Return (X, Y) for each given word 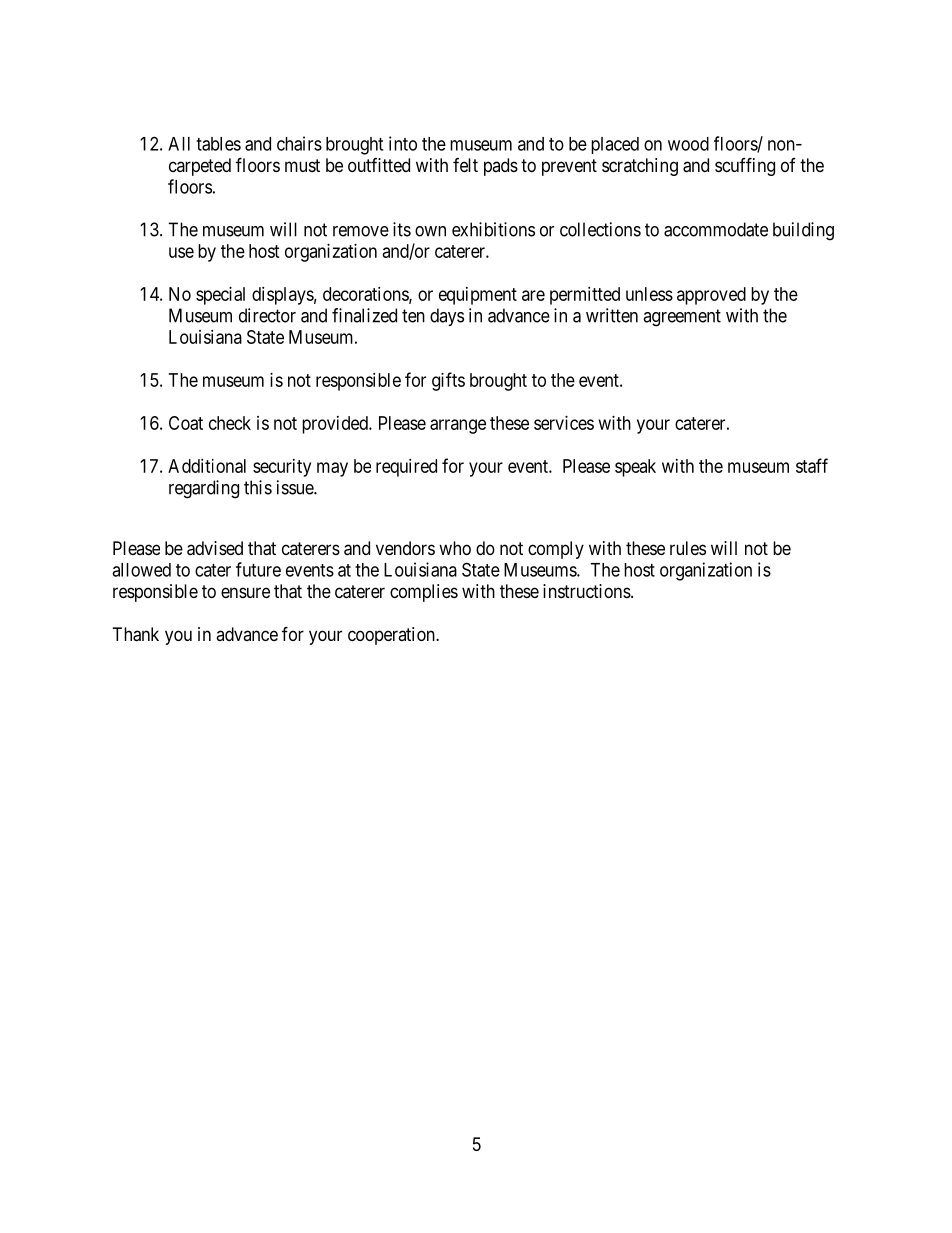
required (406, 468)
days (447, 317)
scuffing (745, 166)
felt (465, 165)
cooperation (392, 636)
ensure (245, 592)
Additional (207, 466)
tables (218, 144)
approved (711, 296)
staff (812, 465)
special (220, 296)
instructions (587, 591)
